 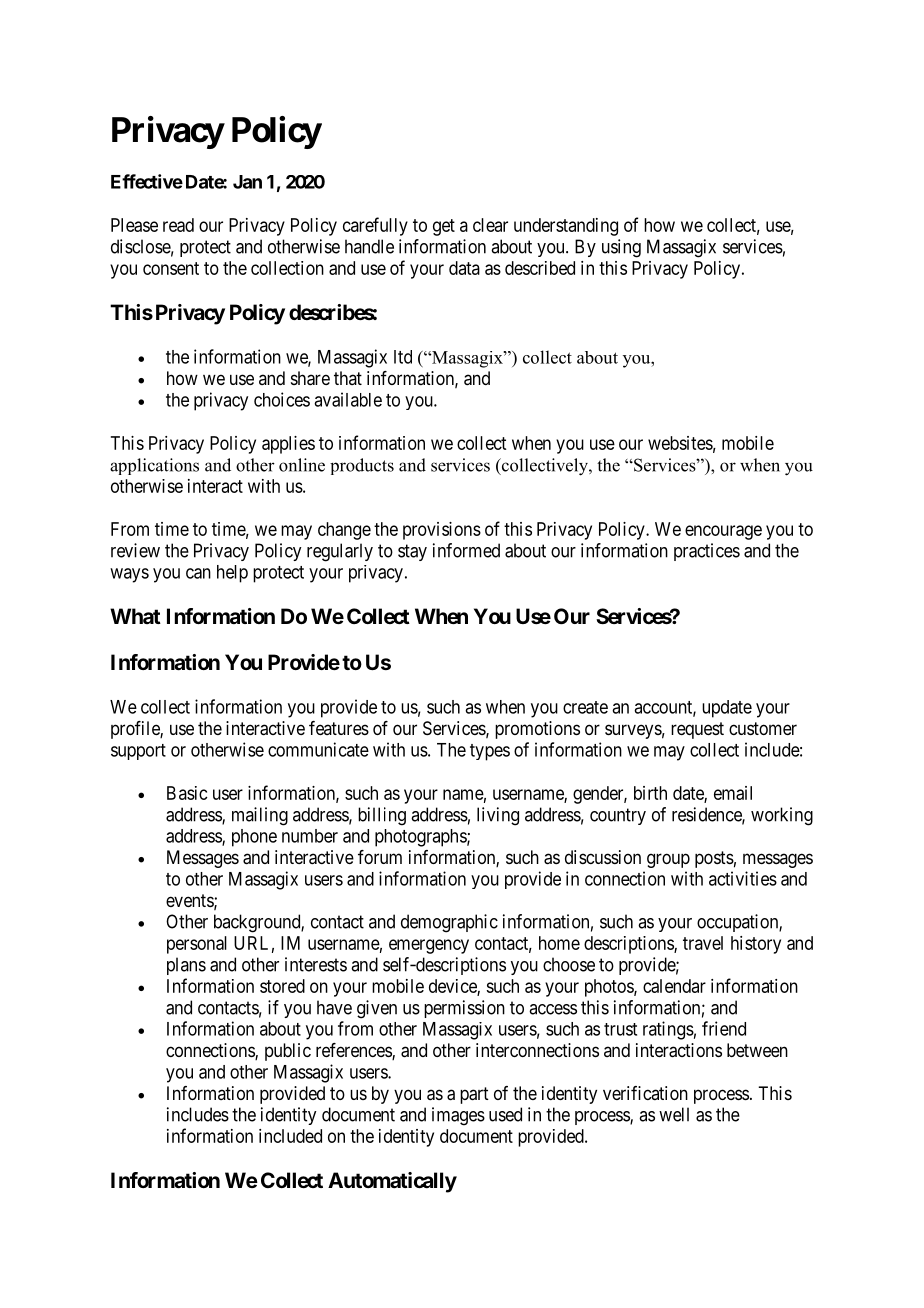 I want to click on using, so click(x=621, y=248).
